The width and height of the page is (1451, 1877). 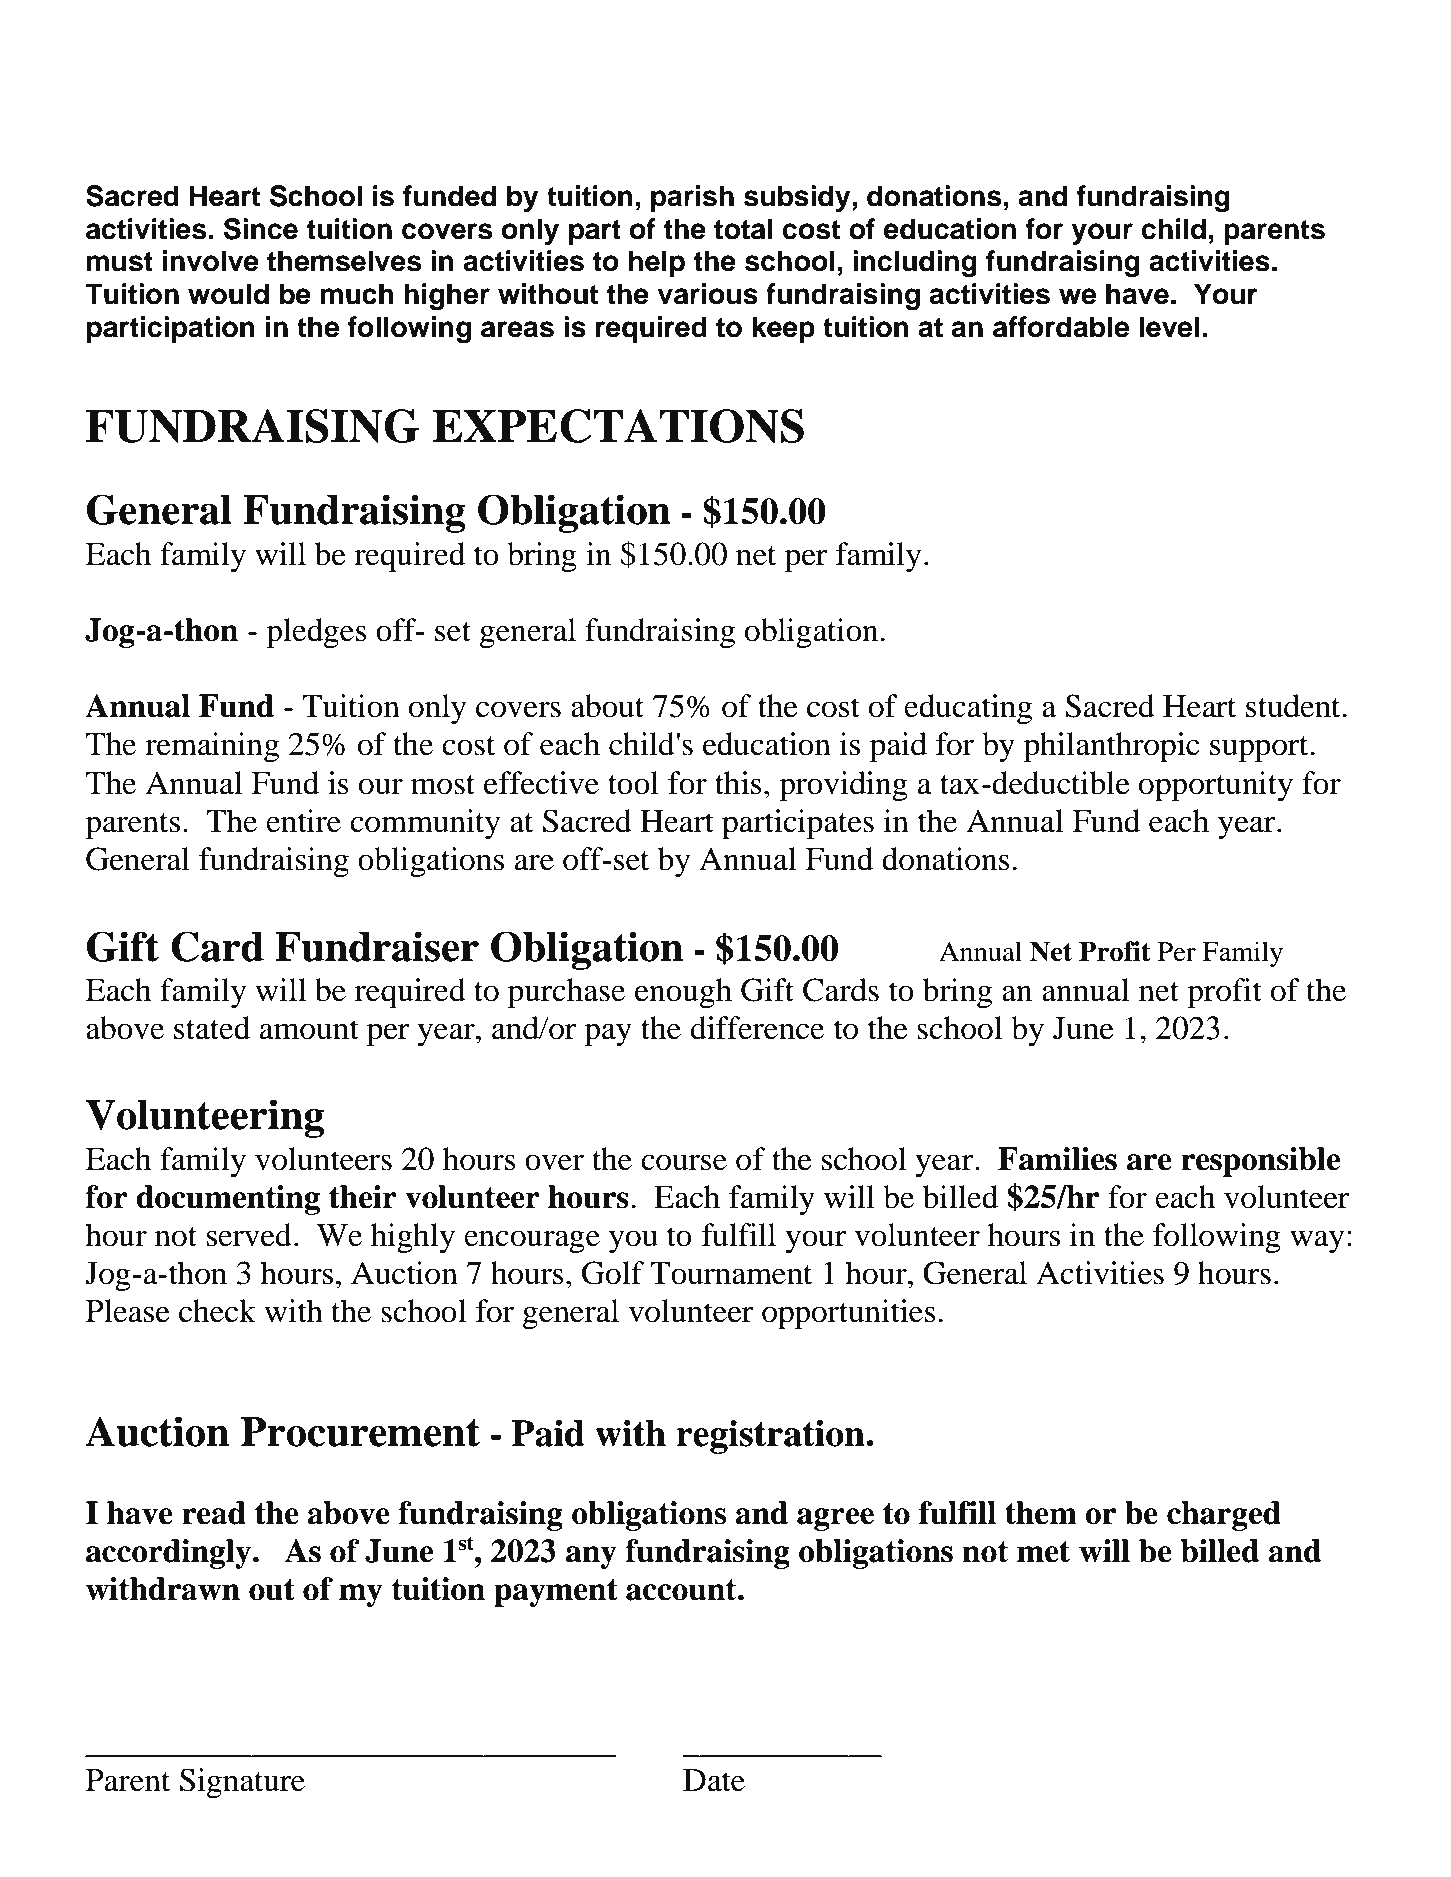 I want to click on EXPECTATIONS, so click(x=618, y=426).
